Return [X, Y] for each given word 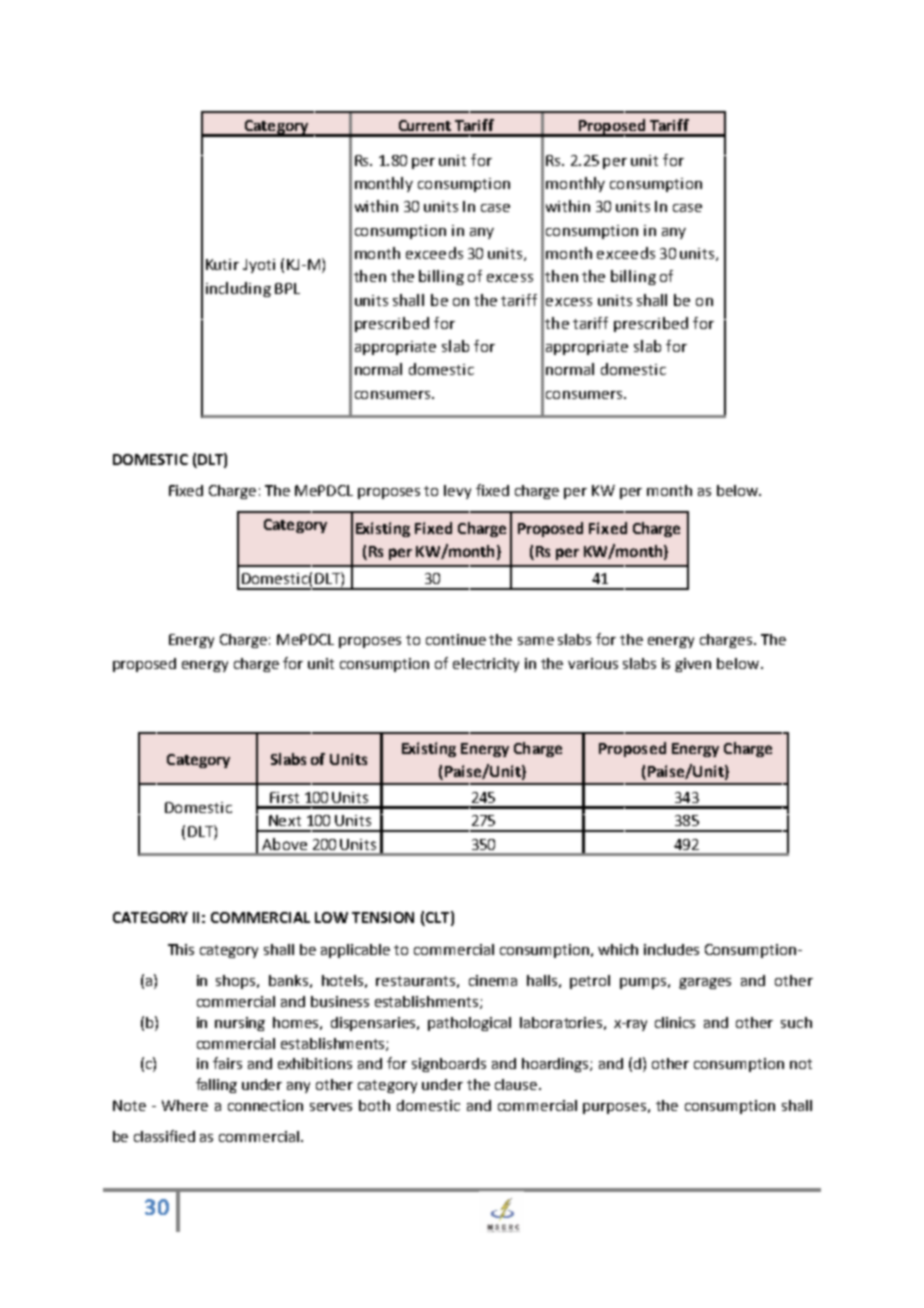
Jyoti [259, 266]
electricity [486, 665]
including [238, 289]
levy [457, 492]
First [284, 797]
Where [185, 1105]
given [693, 665]
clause [517, 1084]
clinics [675, 1022]
